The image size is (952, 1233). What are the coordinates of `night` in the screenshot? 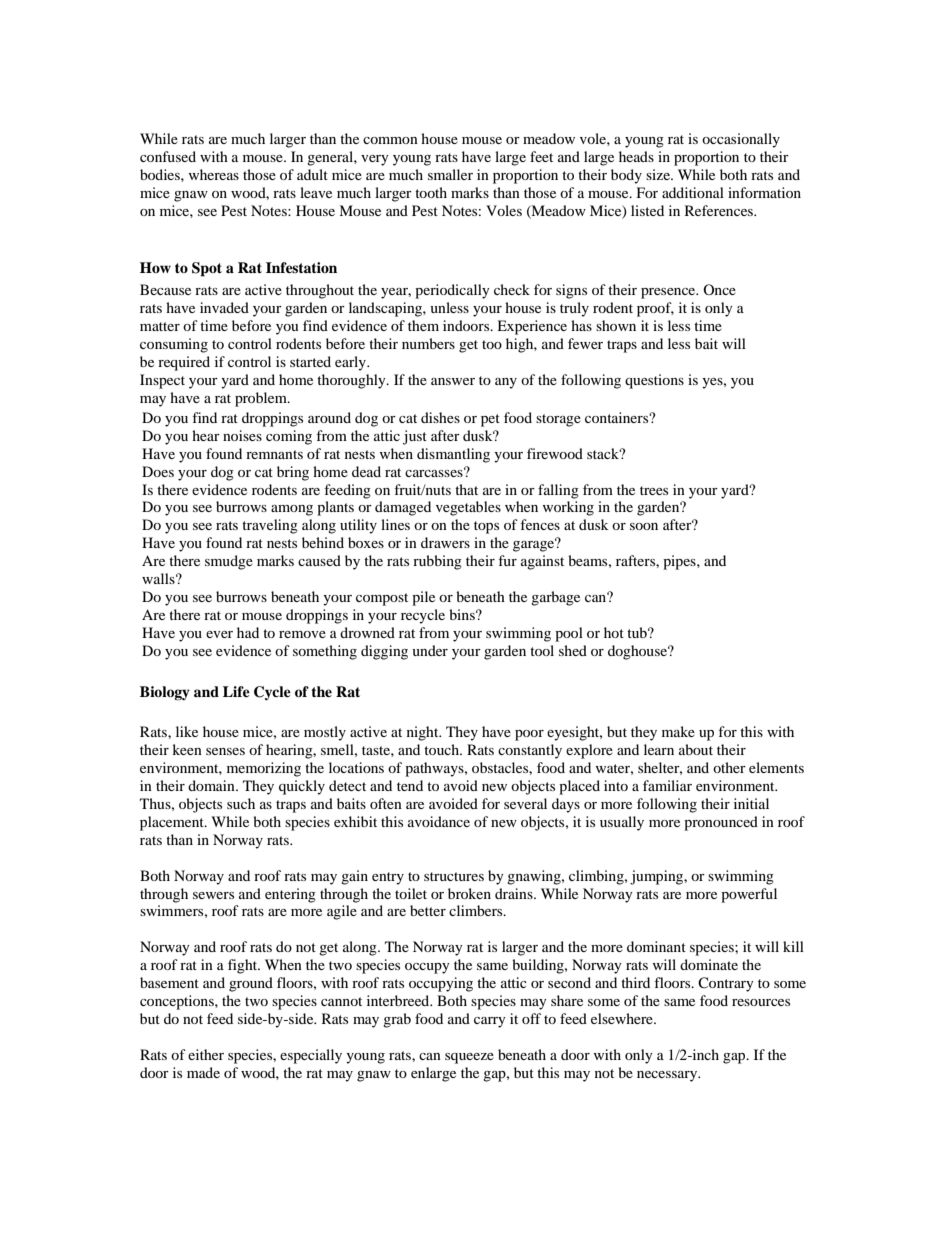 It's located at (424, 733).
